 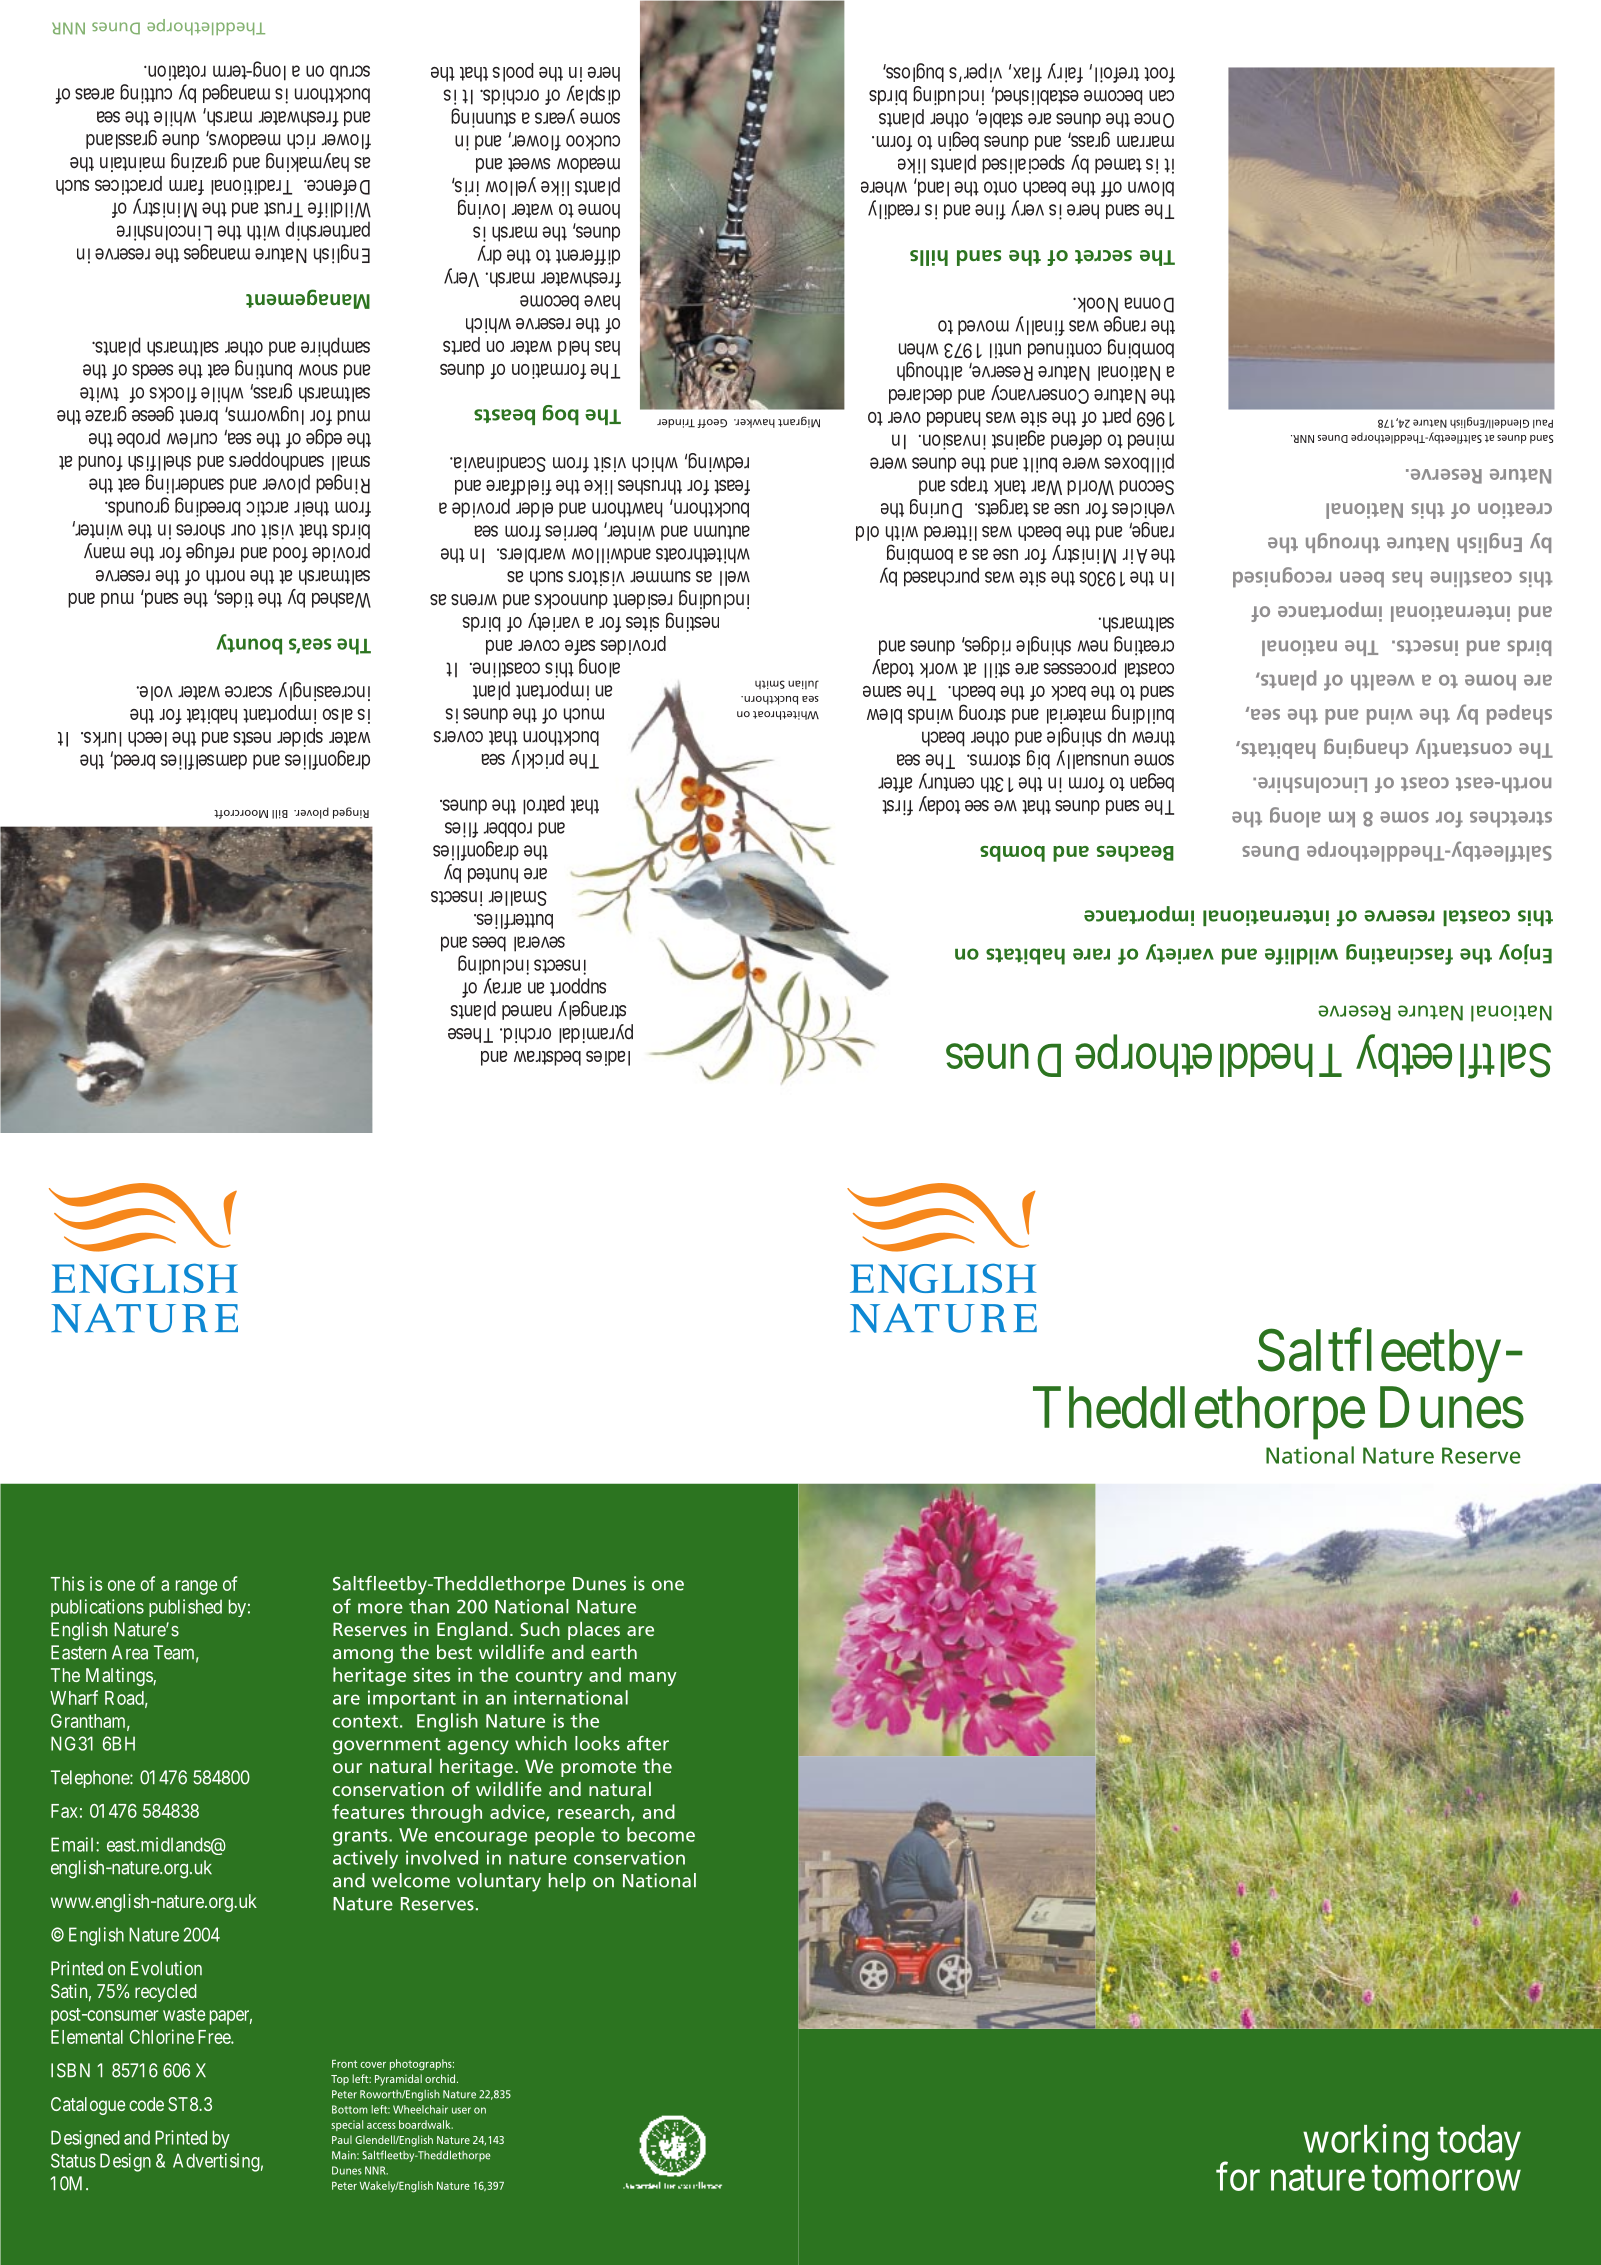 What do you see at coordinates (185, 1608) in the document?
I see `published` at bounding box center [185, 1608].
